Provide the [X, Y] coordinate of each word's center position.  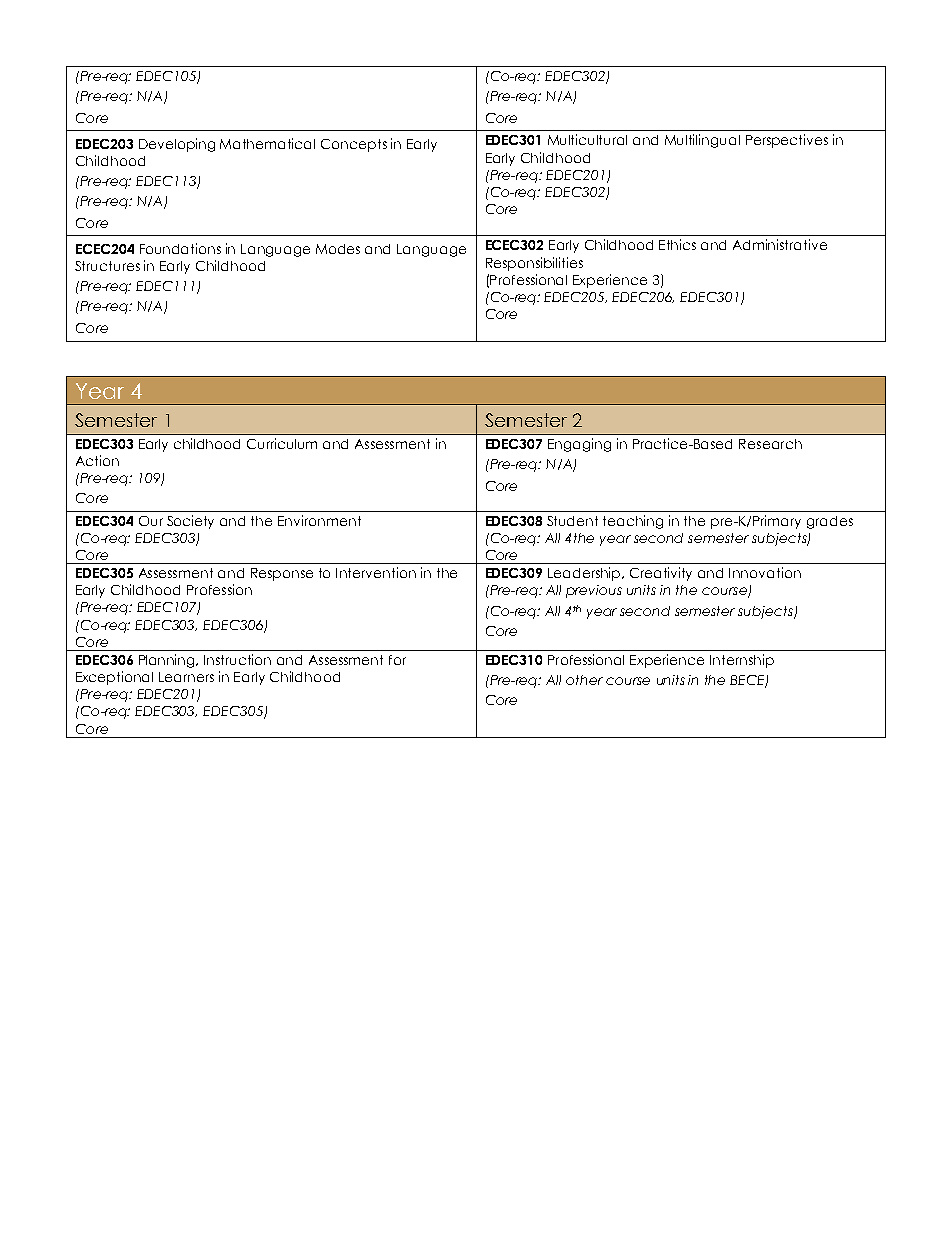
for [397, 660]
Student [572, 521]
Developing [177, 145]
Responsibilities [534, 264]
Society [190, 522]
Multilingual [702, 141]
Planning [168, 661]
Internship [742, 661]
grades [830, 522]
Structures [107, 266]
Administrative [780, 244]
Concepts [354, 145]
